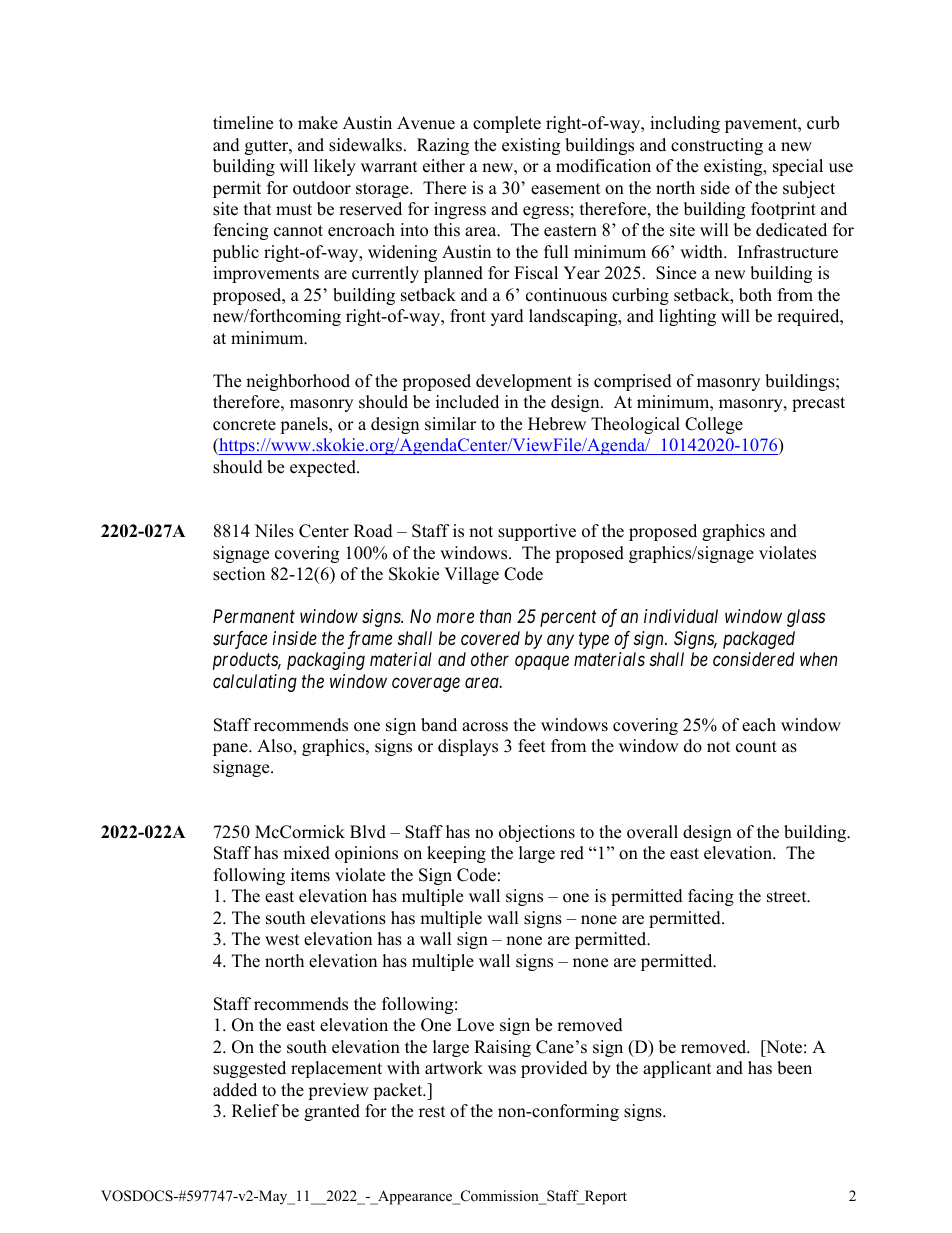 This screenshot has height=1233, width=952. What do you see at coordinates (335, 167) in the screenshot?
I see `likely` at bounding box center [335, 167].
